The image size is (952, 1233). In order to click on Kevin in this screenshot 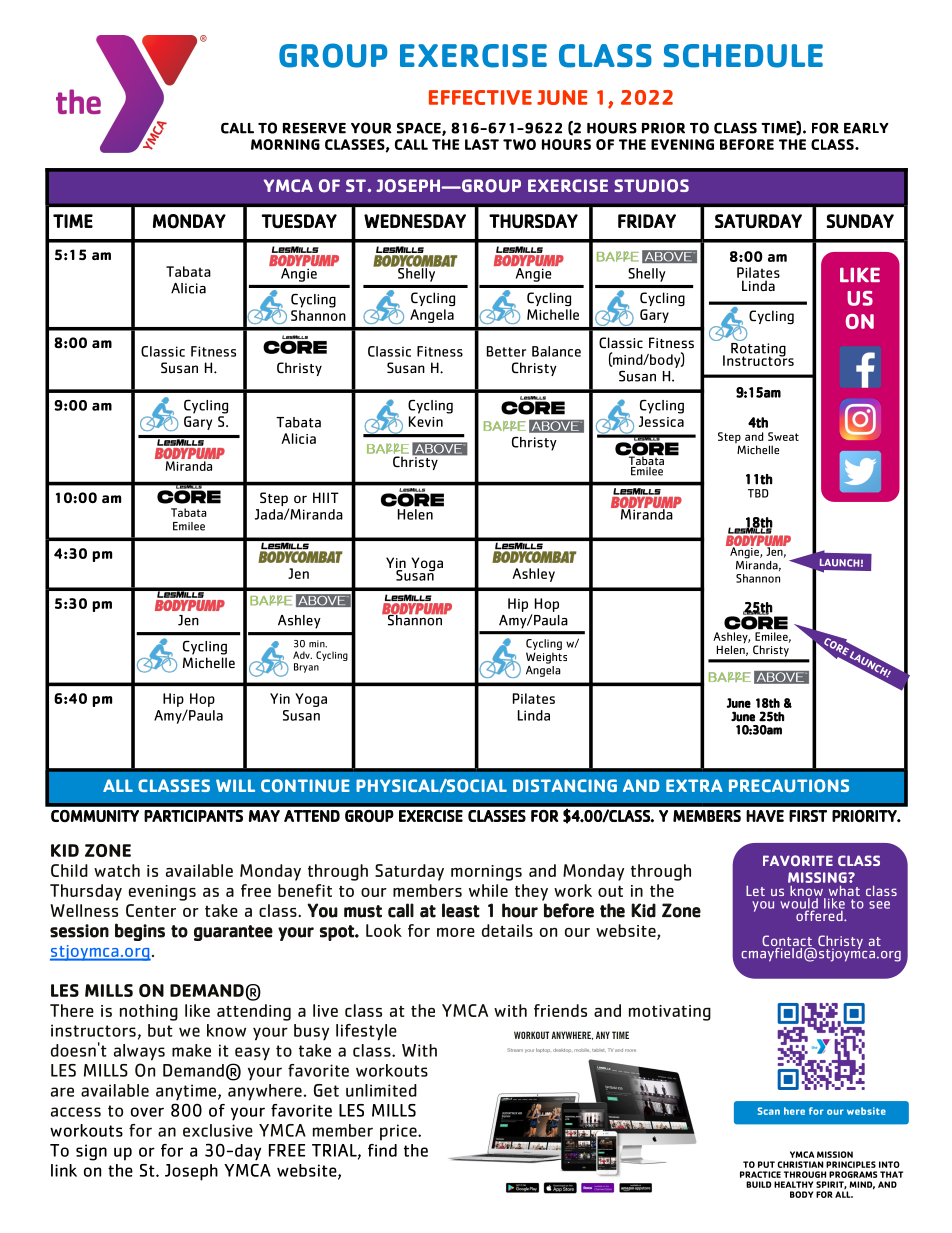, I will do `click(426, 421)`.
